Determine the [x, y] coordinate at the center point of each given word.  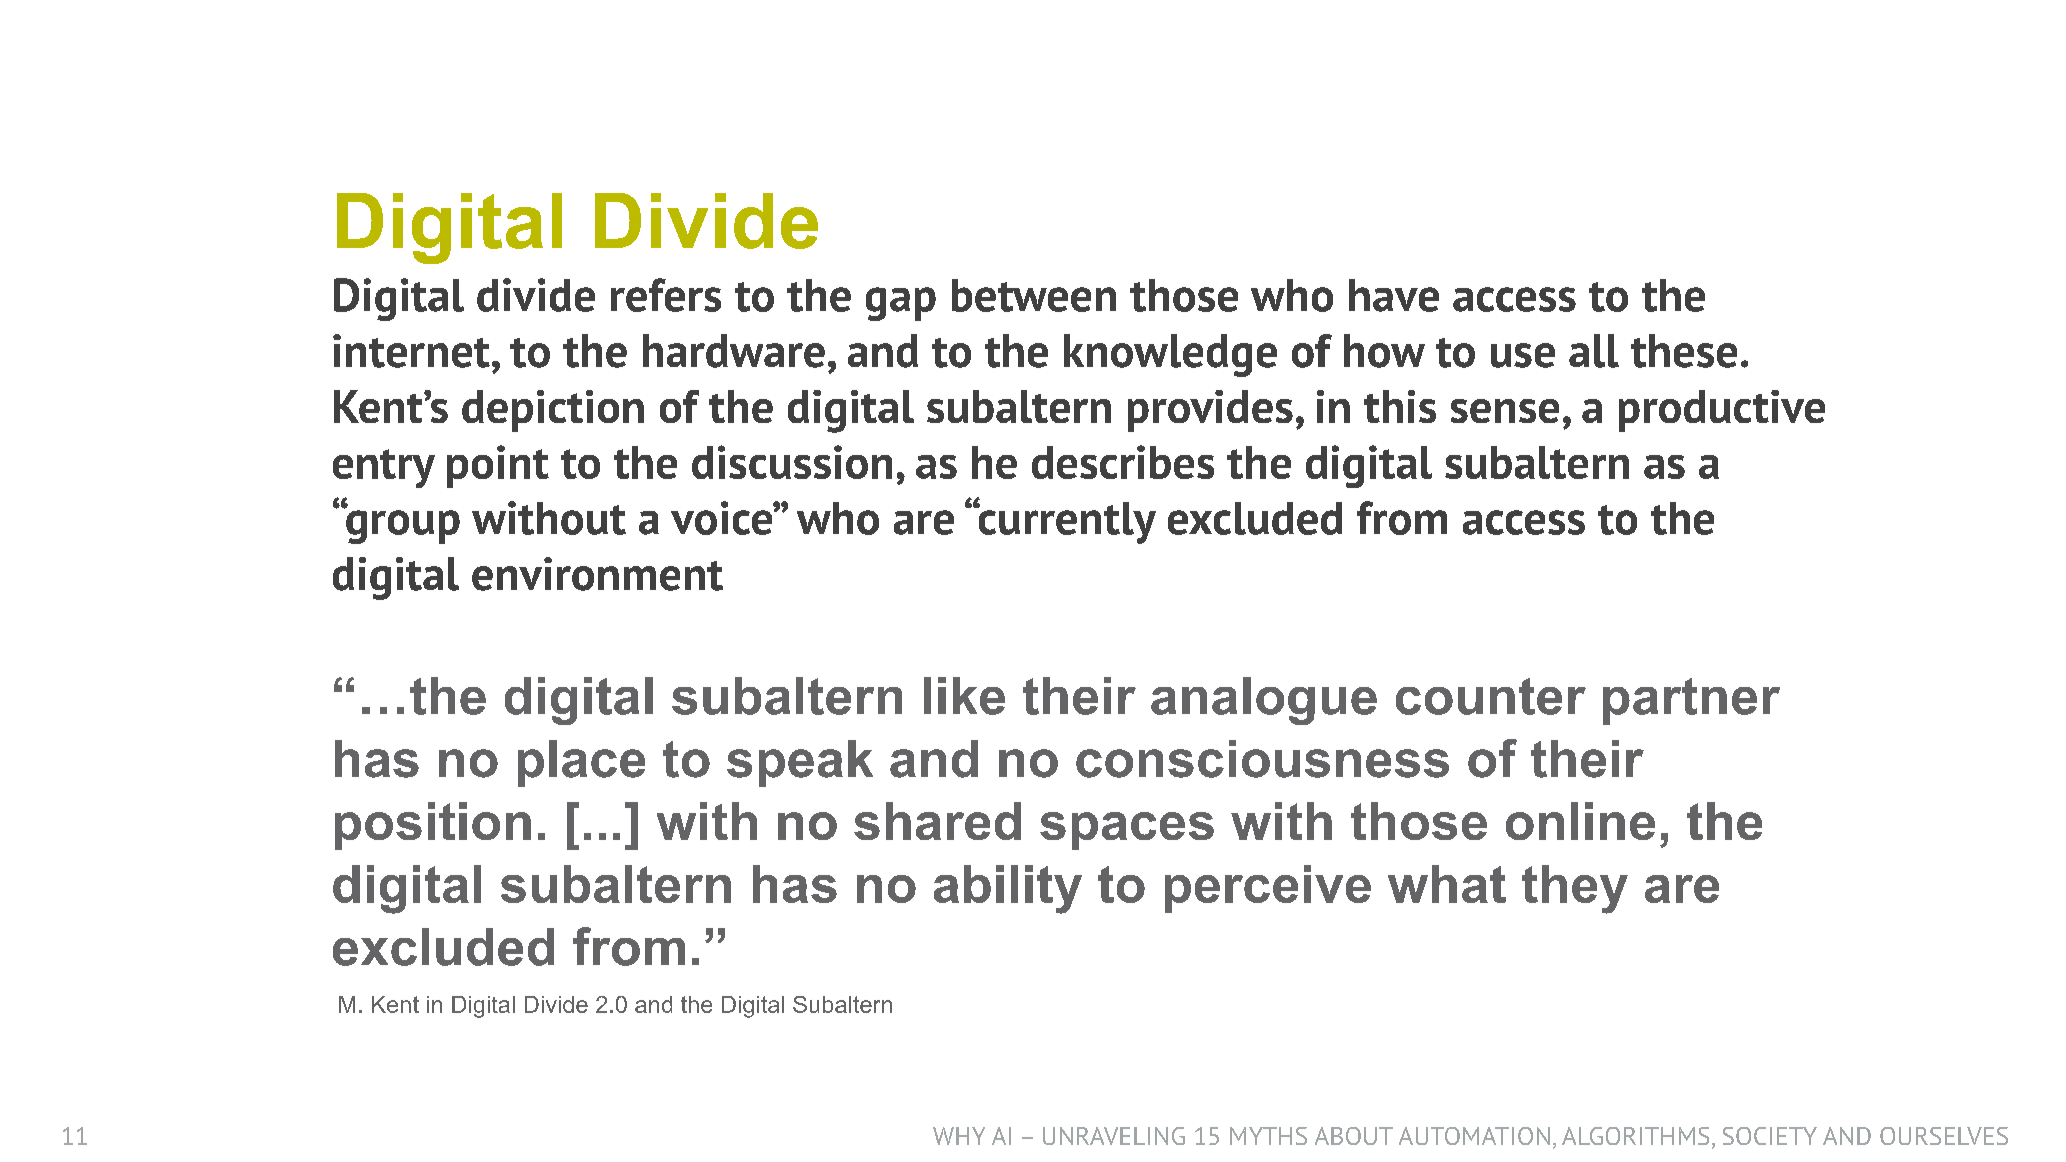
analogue [1264, 701]
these [1684, 351]
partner [1691, 701]
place [581, 763]
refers [666, 295]
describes [1123, 462]
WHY [959, 1136]
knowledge [1170, 355]
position [433, 826]
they [1575, 889]
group [402, 526]
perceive [1268, 889]
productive [1722, 411]
